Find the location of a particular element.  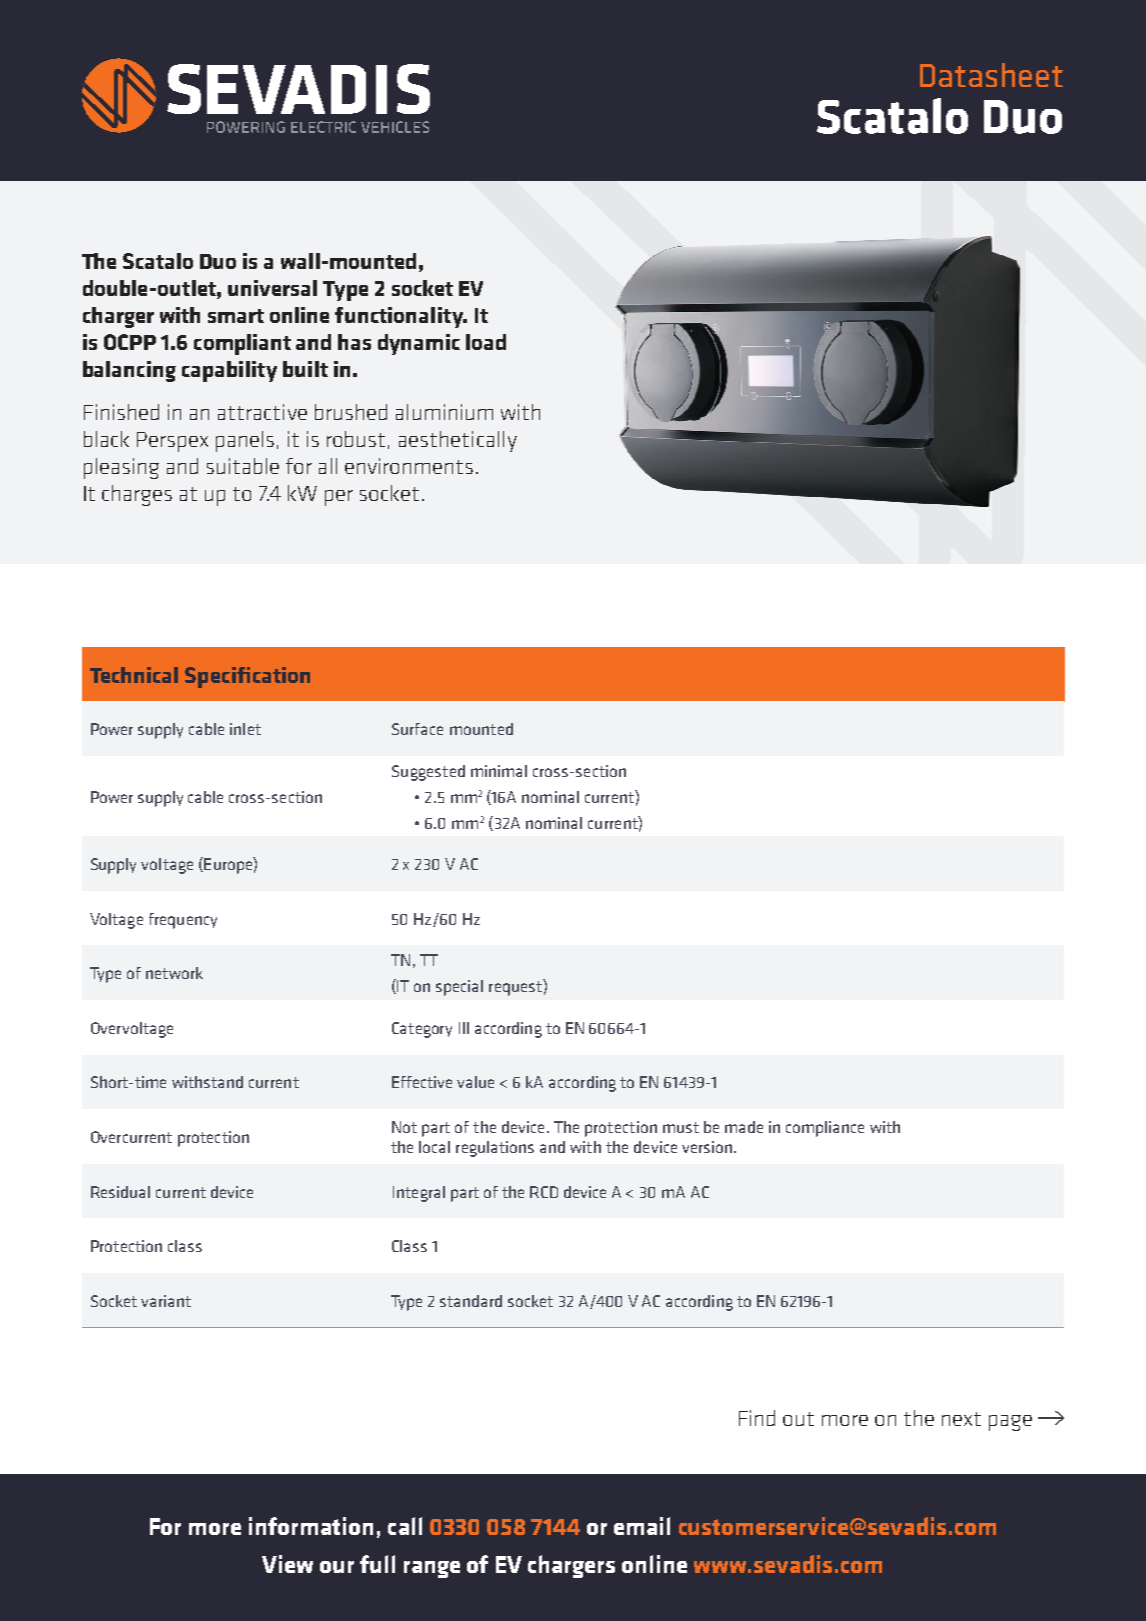

Datasheet is located at coordinates (991, 75).
